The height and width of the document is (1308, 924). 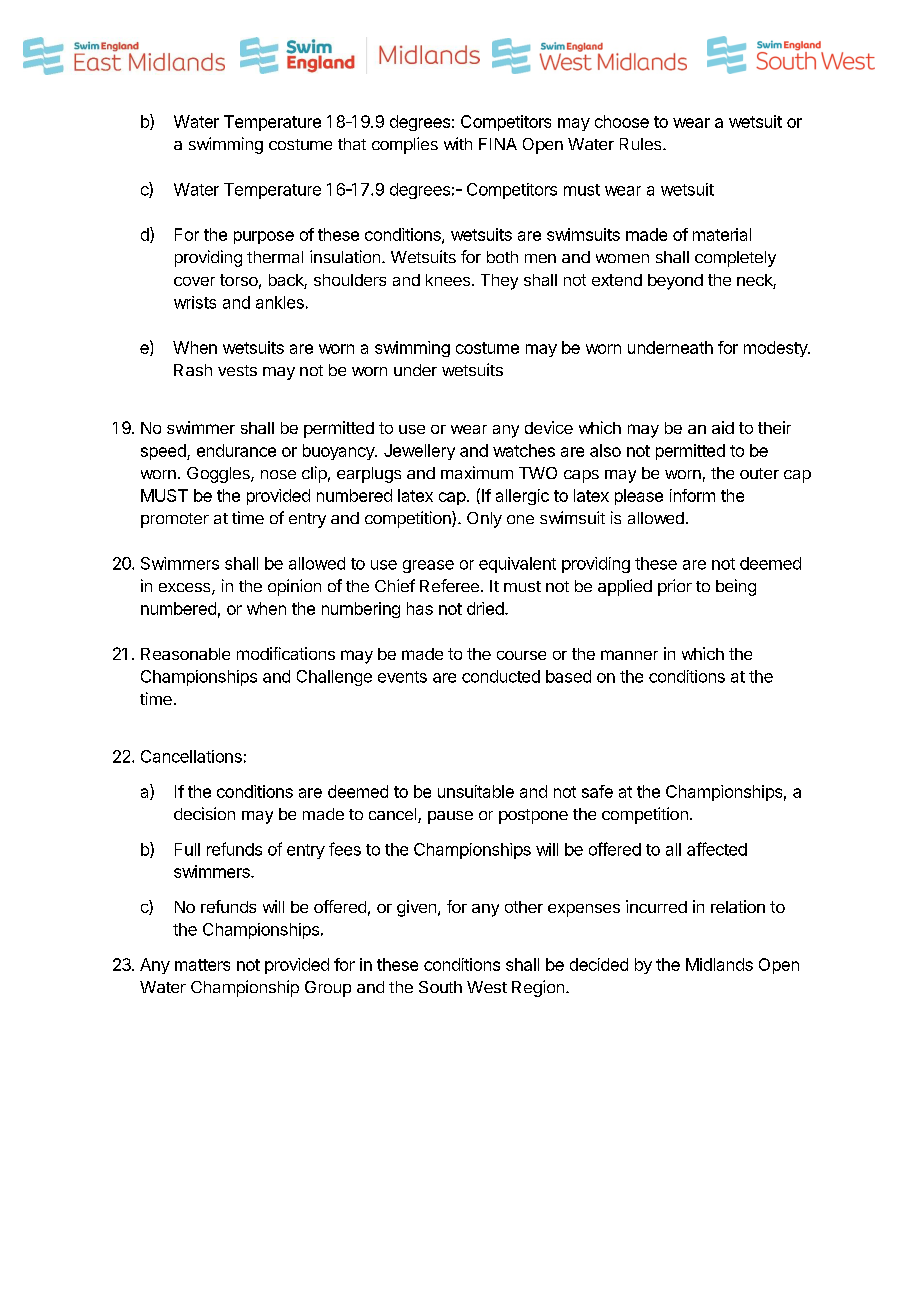 I want to click on aid, so click(x=723, y=427).
